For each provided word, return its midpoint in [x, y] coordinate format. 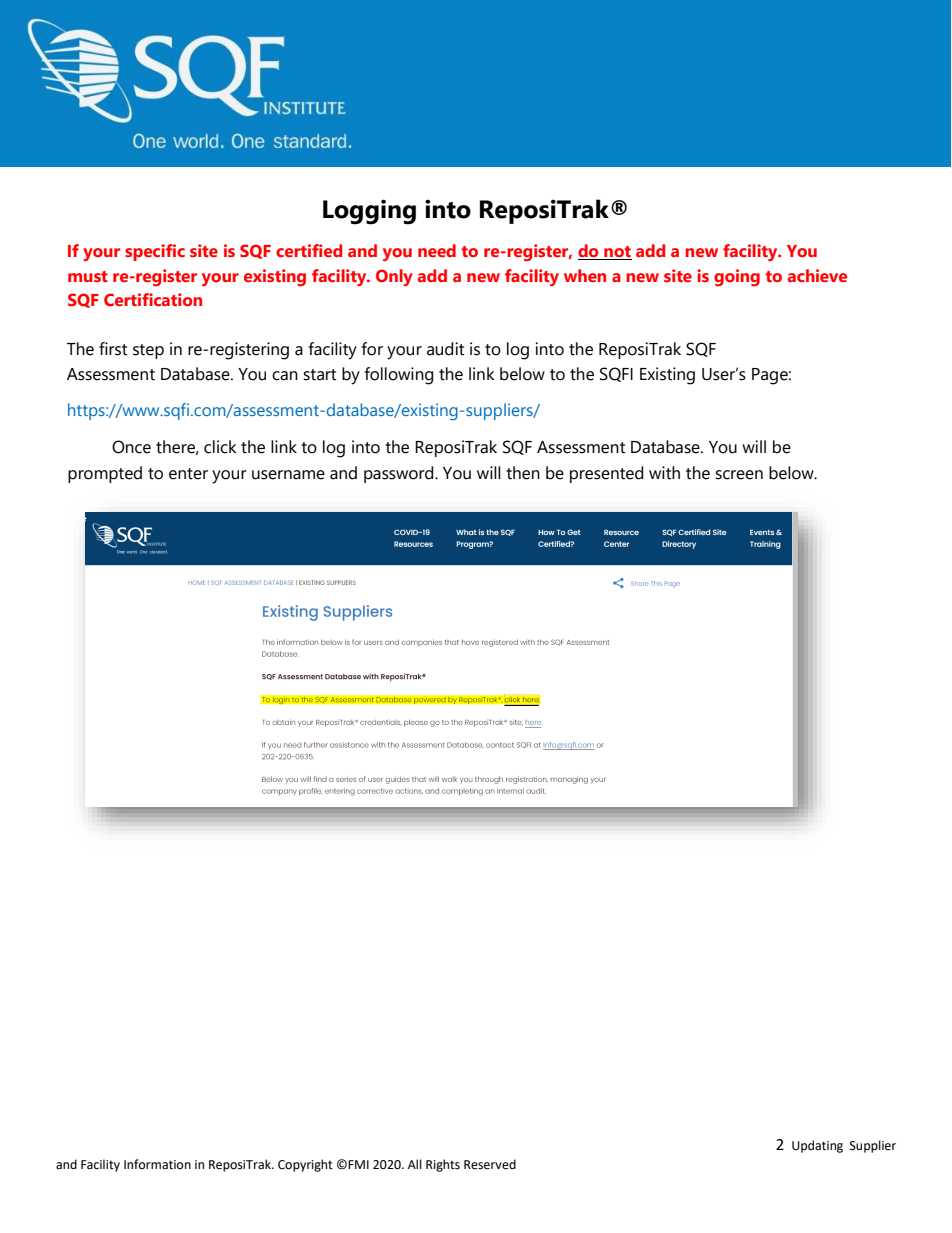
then [523, 473]
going [737, 278]
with [664, 473]
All [415, 1164]
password [400, 474]
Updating [817, 1146]
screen [739, 475]
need [437, 250]
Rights [443, 1165]
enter [188, 474]
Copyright [305, 1165]
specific [155, 252]
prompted [105, 474]
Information [157, 1164]
